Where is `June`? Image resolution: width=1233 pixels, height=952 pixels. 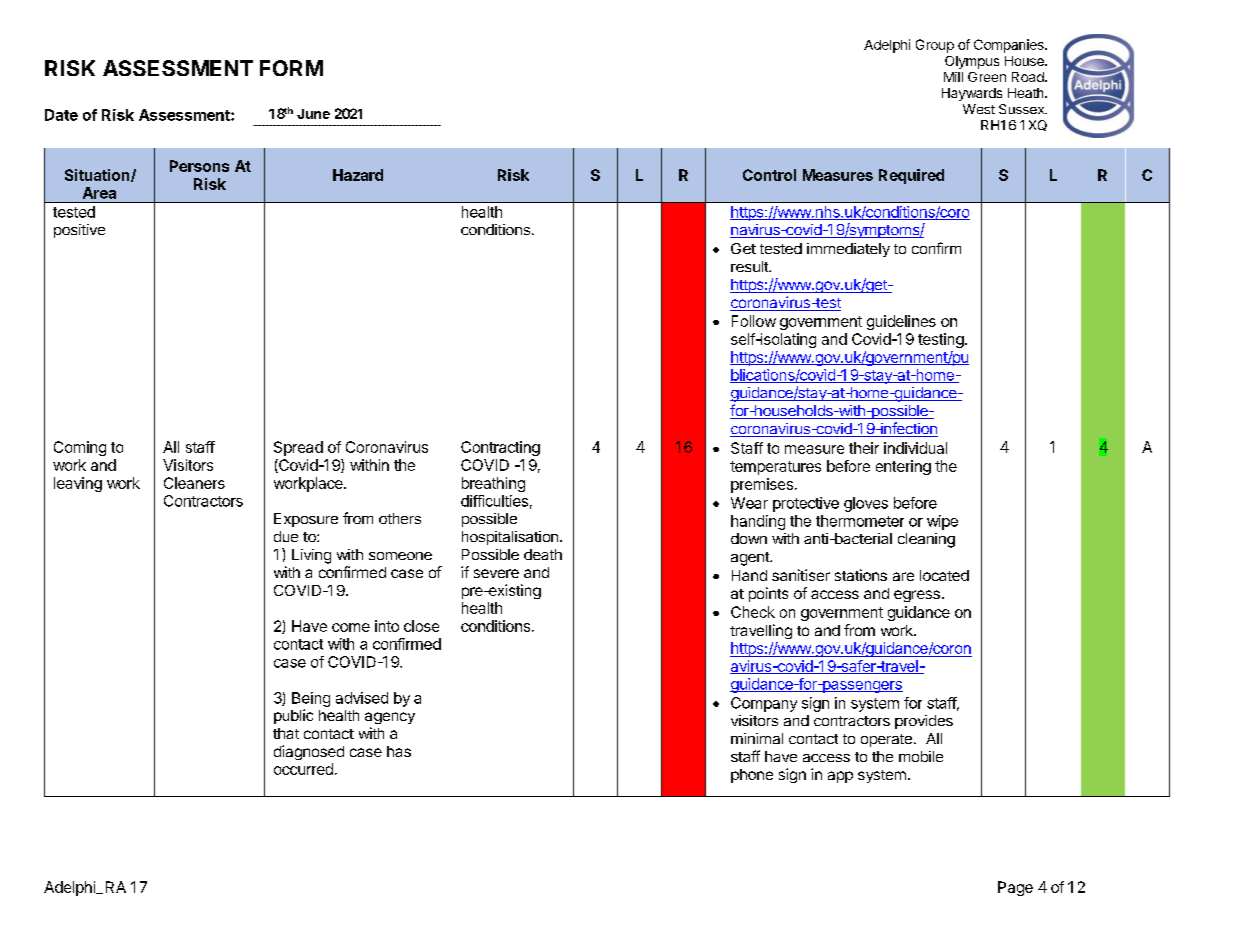 June is located at coordinates (313, 114).
